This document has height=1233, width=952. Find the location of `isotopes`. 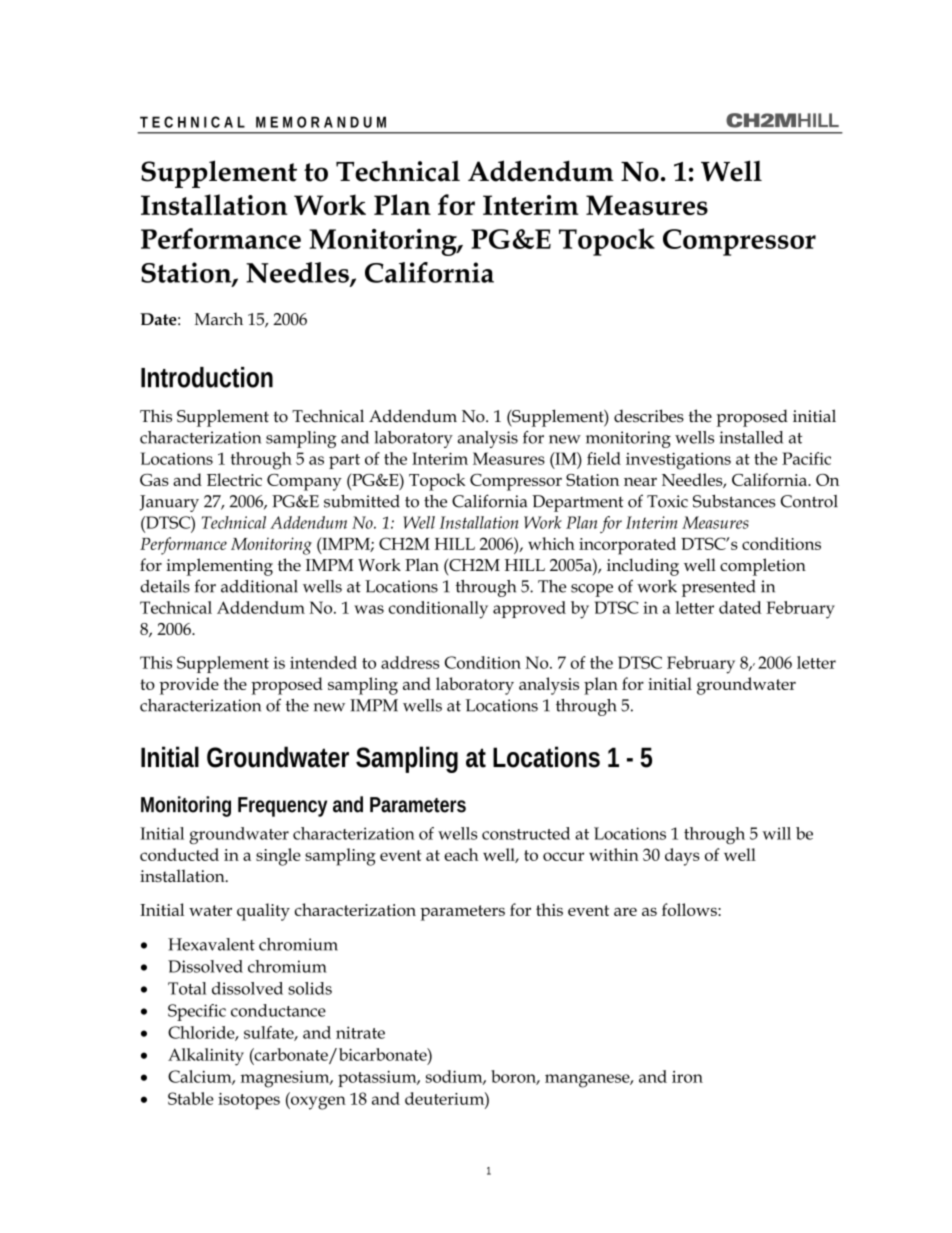

isotopes is located at coordinates (249, 1101).
